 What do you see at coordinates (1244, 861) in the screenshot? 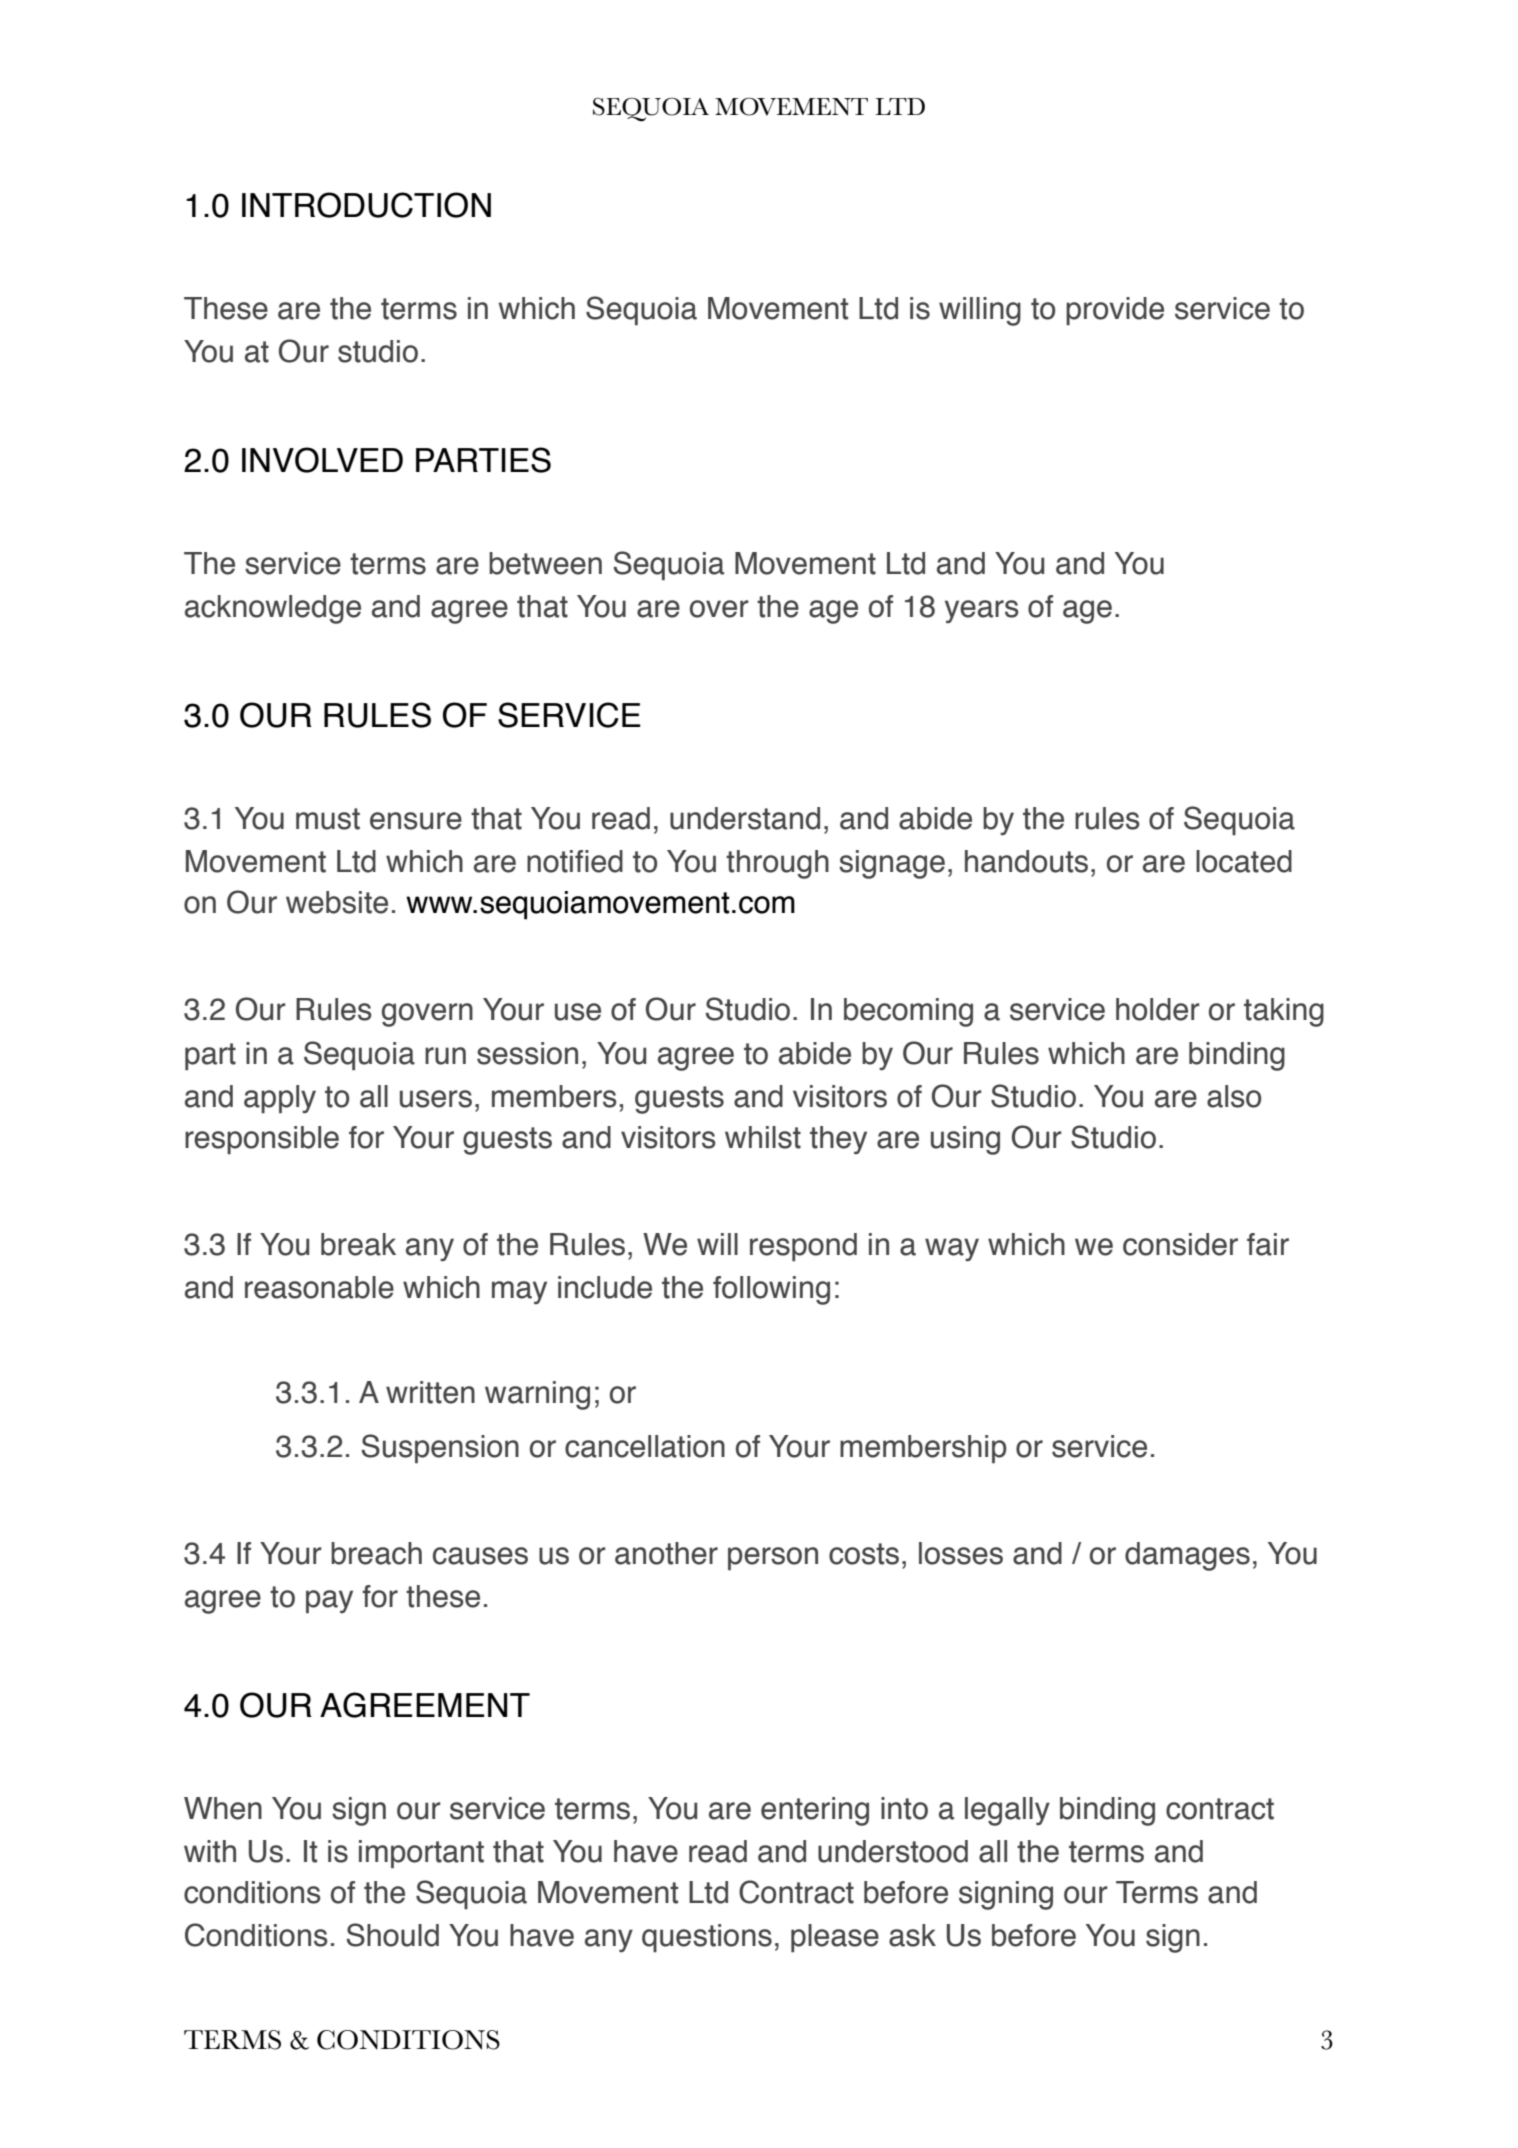
I see `located` at bounding box center [1244, 861].
